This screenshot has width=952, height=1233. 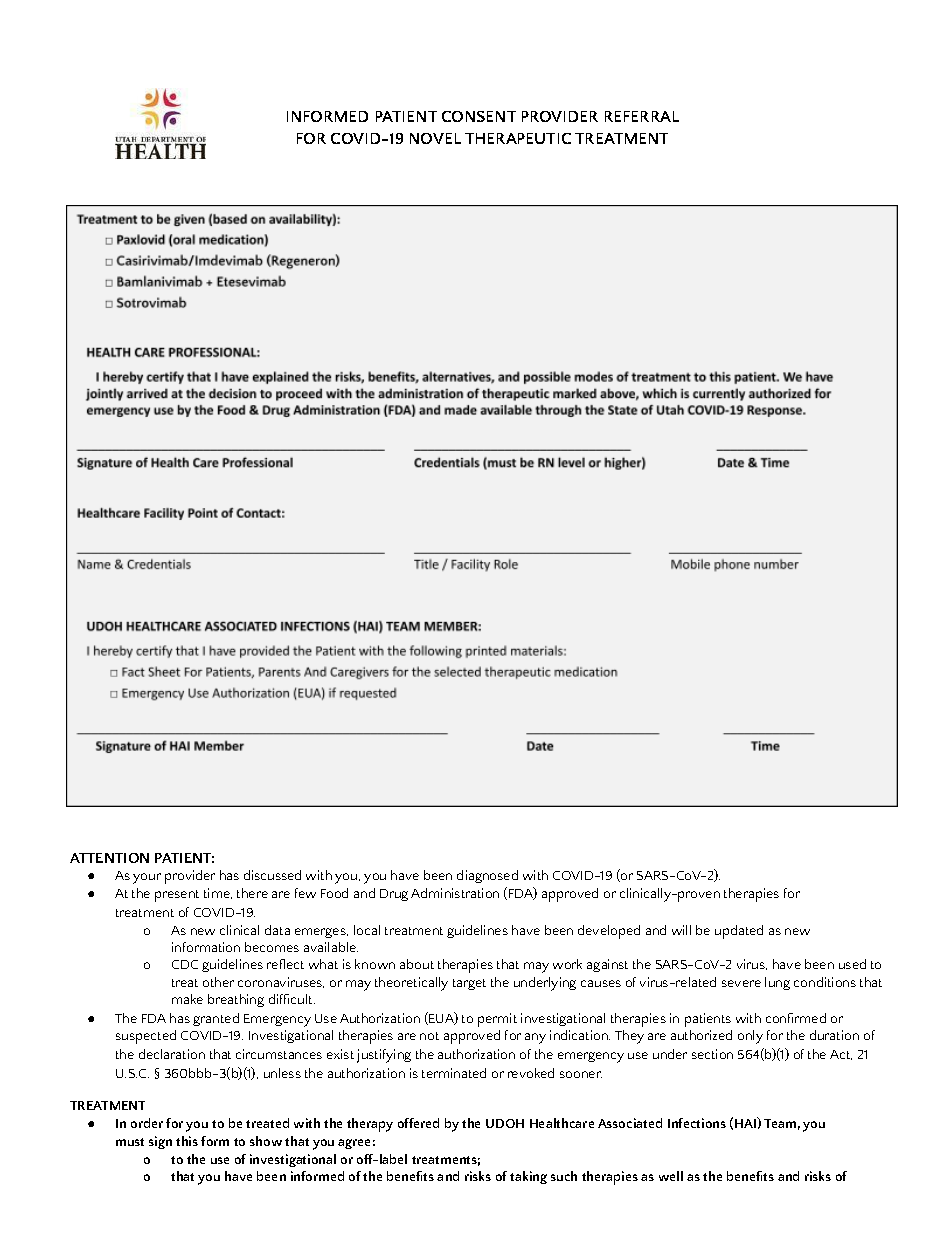 I want to click on Administration, so click(x=455, y=893).
